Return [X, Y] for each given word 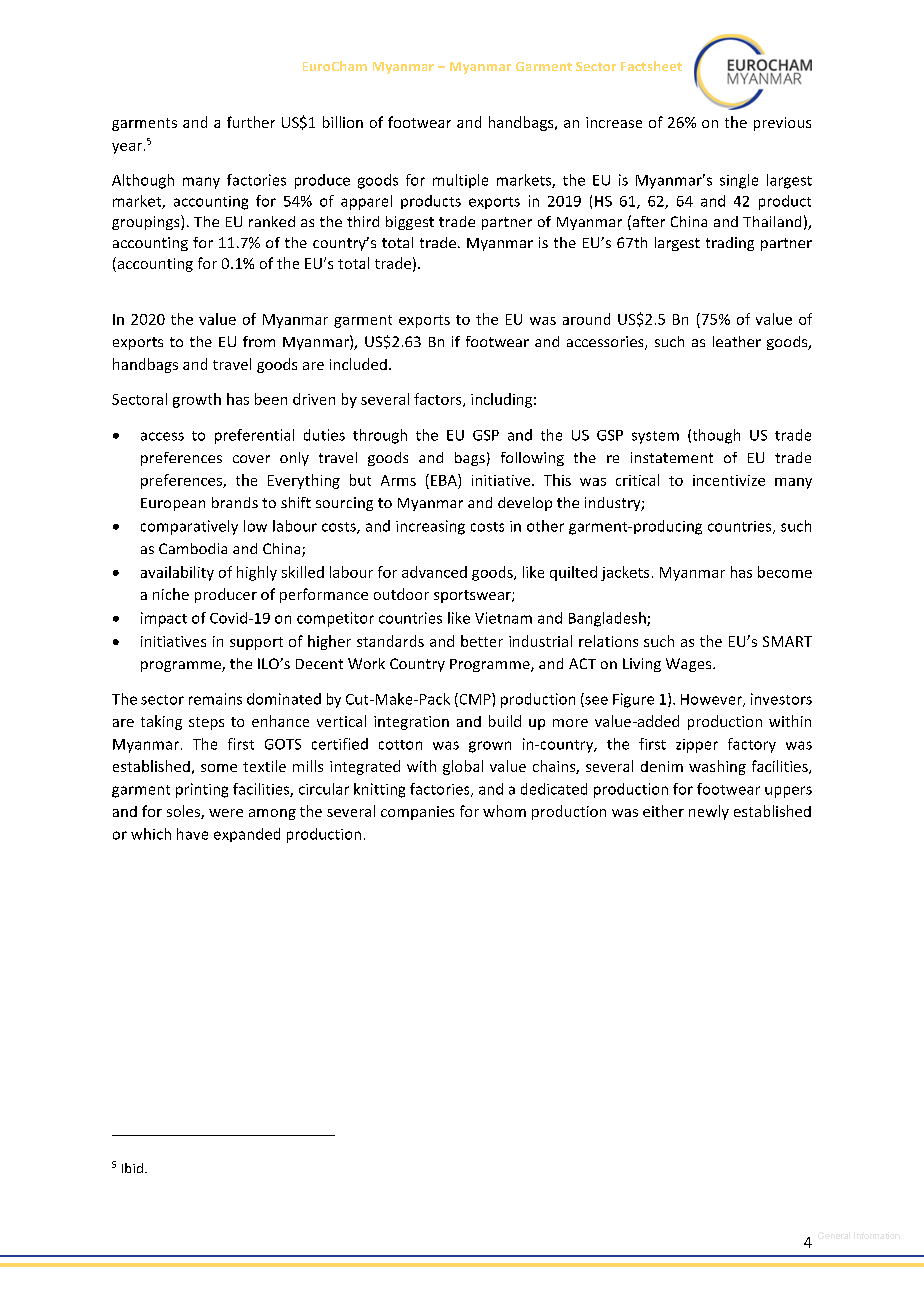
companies [417, 813]
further [251, 122]
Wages [690, 665]
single [739, 181]
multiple [460, 181]
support [256, 643]
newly [709, 812]
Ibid [132, 1168]
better [482, 641]
